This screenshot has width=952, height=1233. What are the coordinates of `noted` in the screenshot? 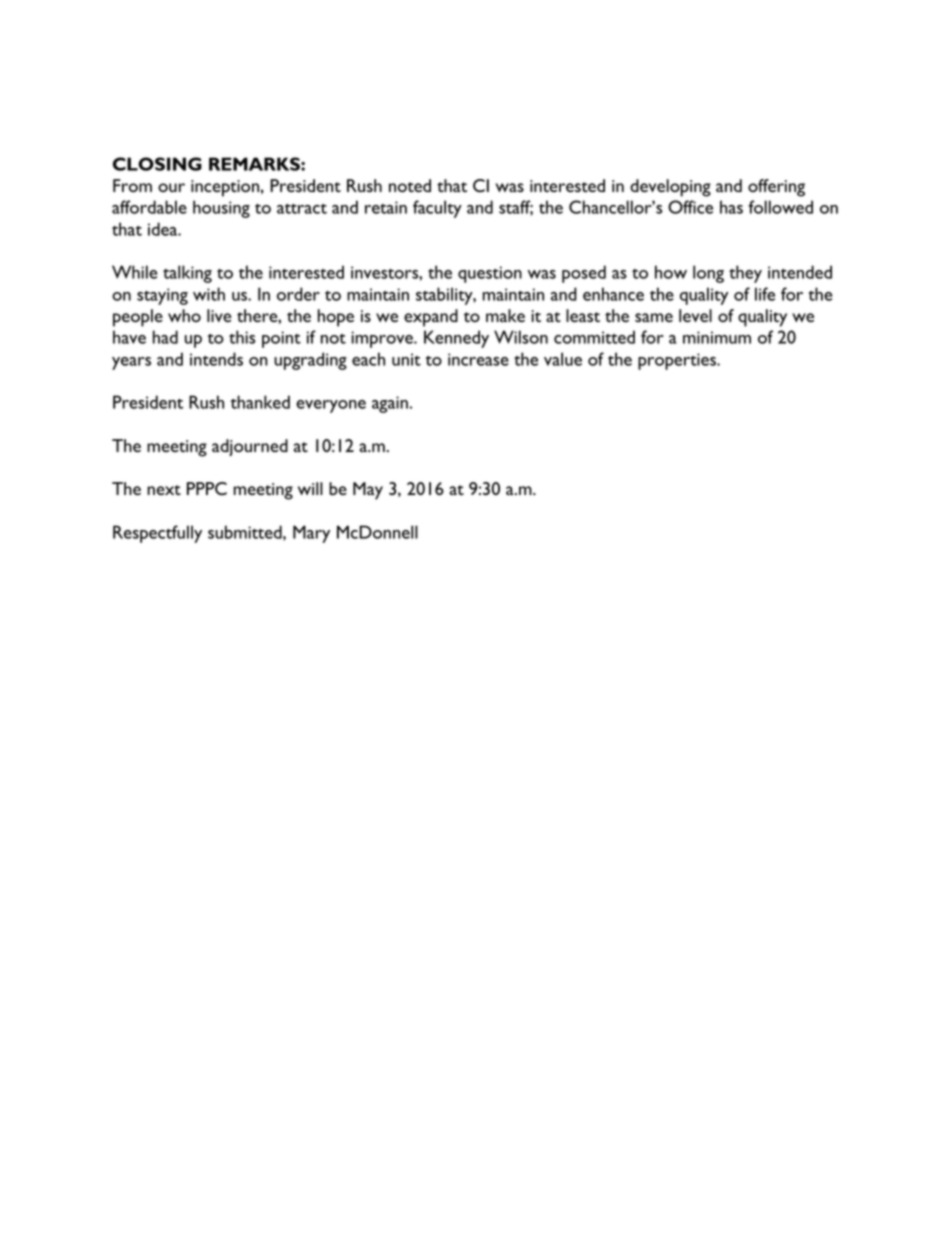 It's located at (410, 185).
